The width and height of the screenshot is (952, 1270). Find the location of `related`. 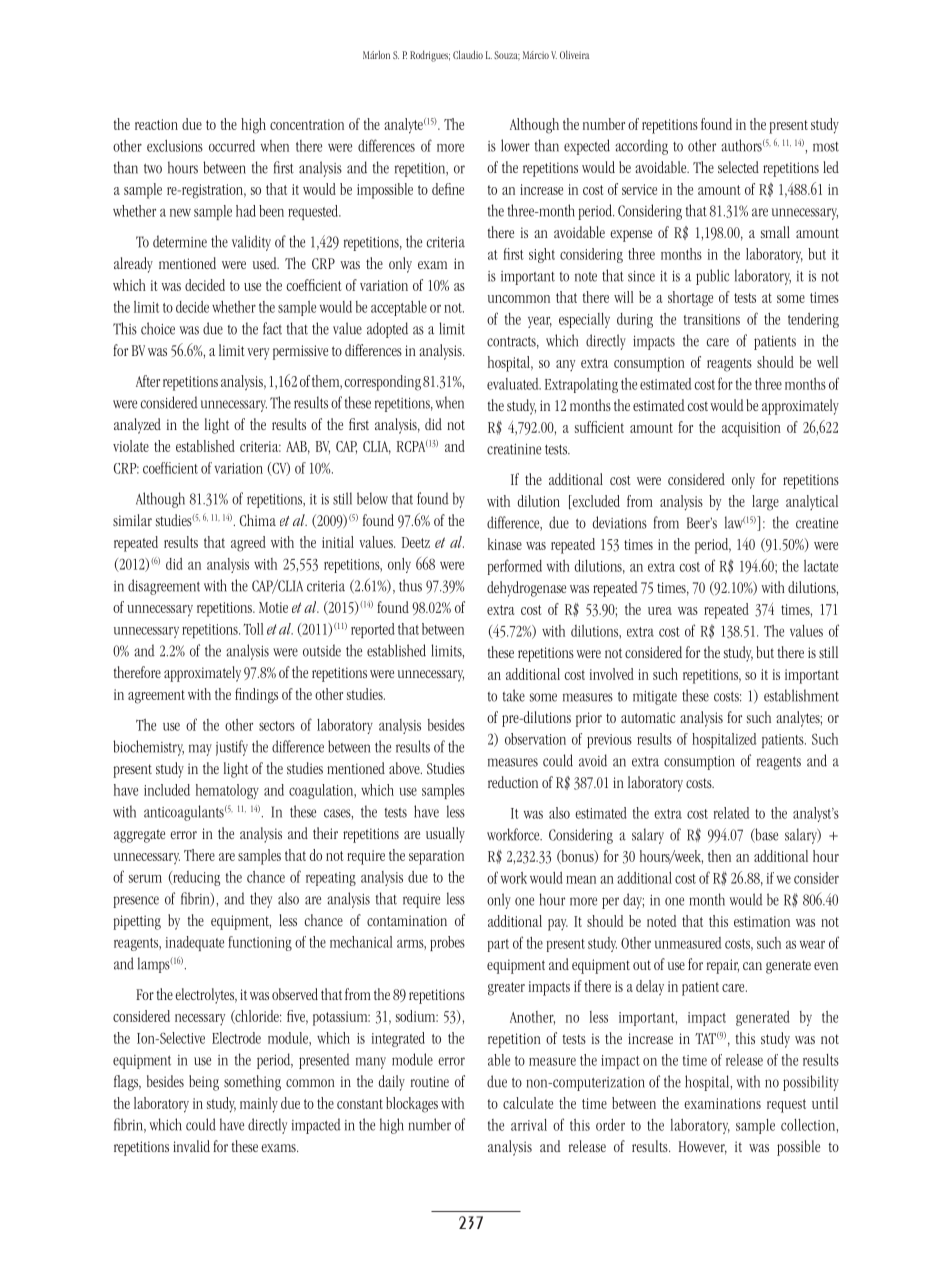

related is located at coordinates (732, 813).
